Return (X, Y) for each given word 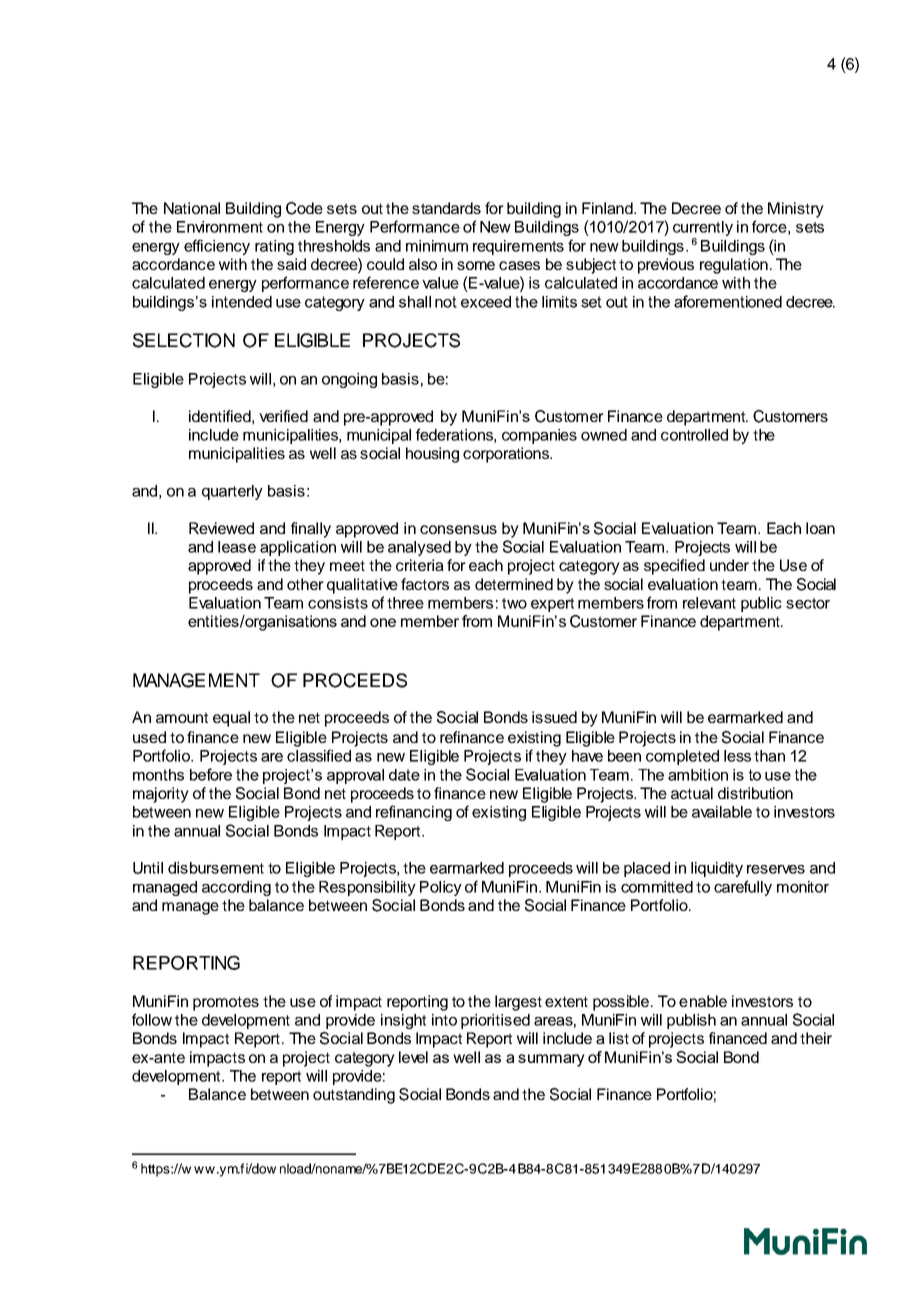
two (514, 603)
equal (231, 719)
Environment (220, 227)
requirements (518, 247)
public (761, 604)
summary (551, 1060)
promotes (226, 1003)
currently (703, 230)
